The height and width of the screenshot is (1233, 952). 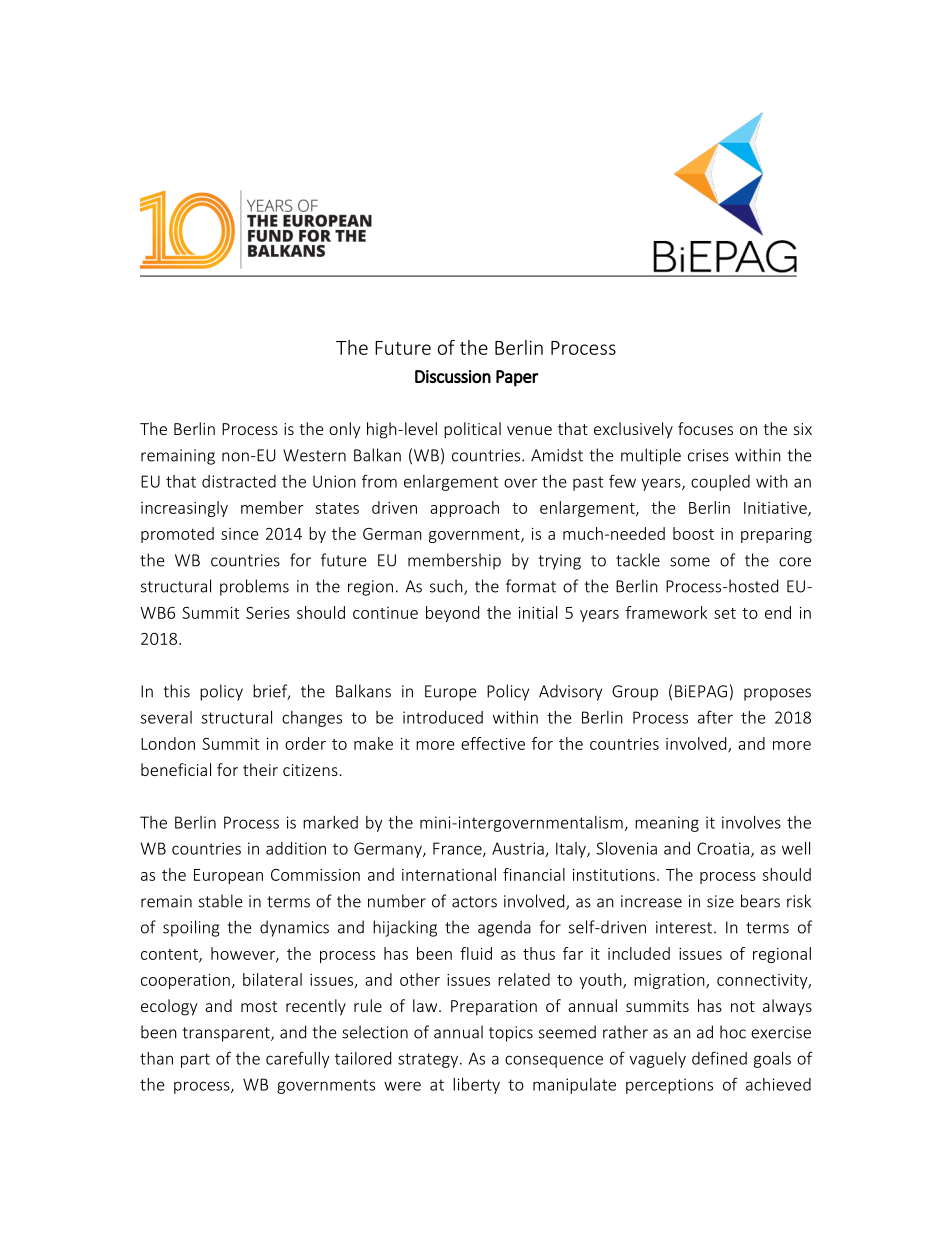 I want to click on actors, so click(x=474, y=902).
